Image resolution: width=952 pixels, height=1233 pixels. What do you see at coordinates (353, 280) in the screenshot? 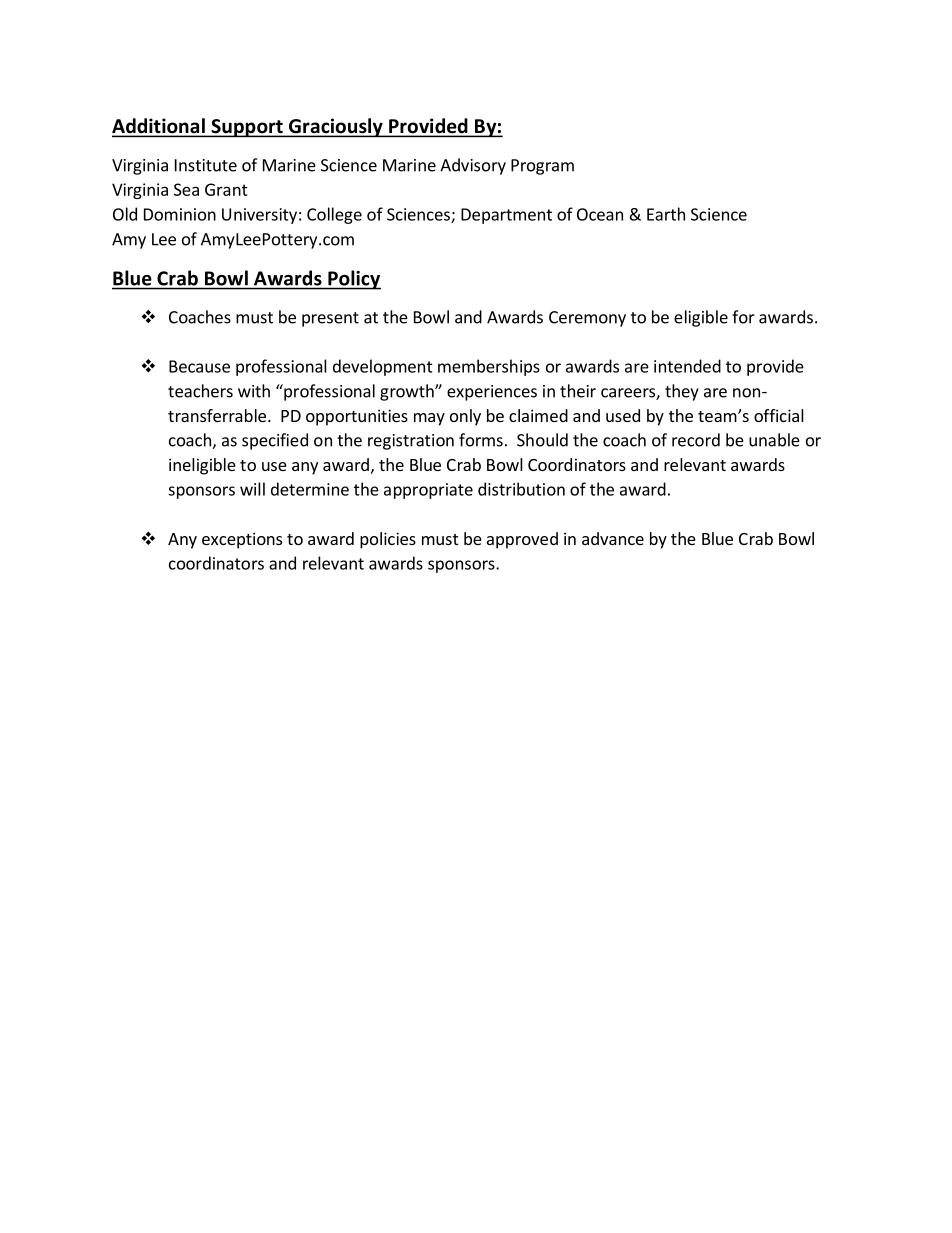
I see `Policy` at bounding box center [353, 280].
